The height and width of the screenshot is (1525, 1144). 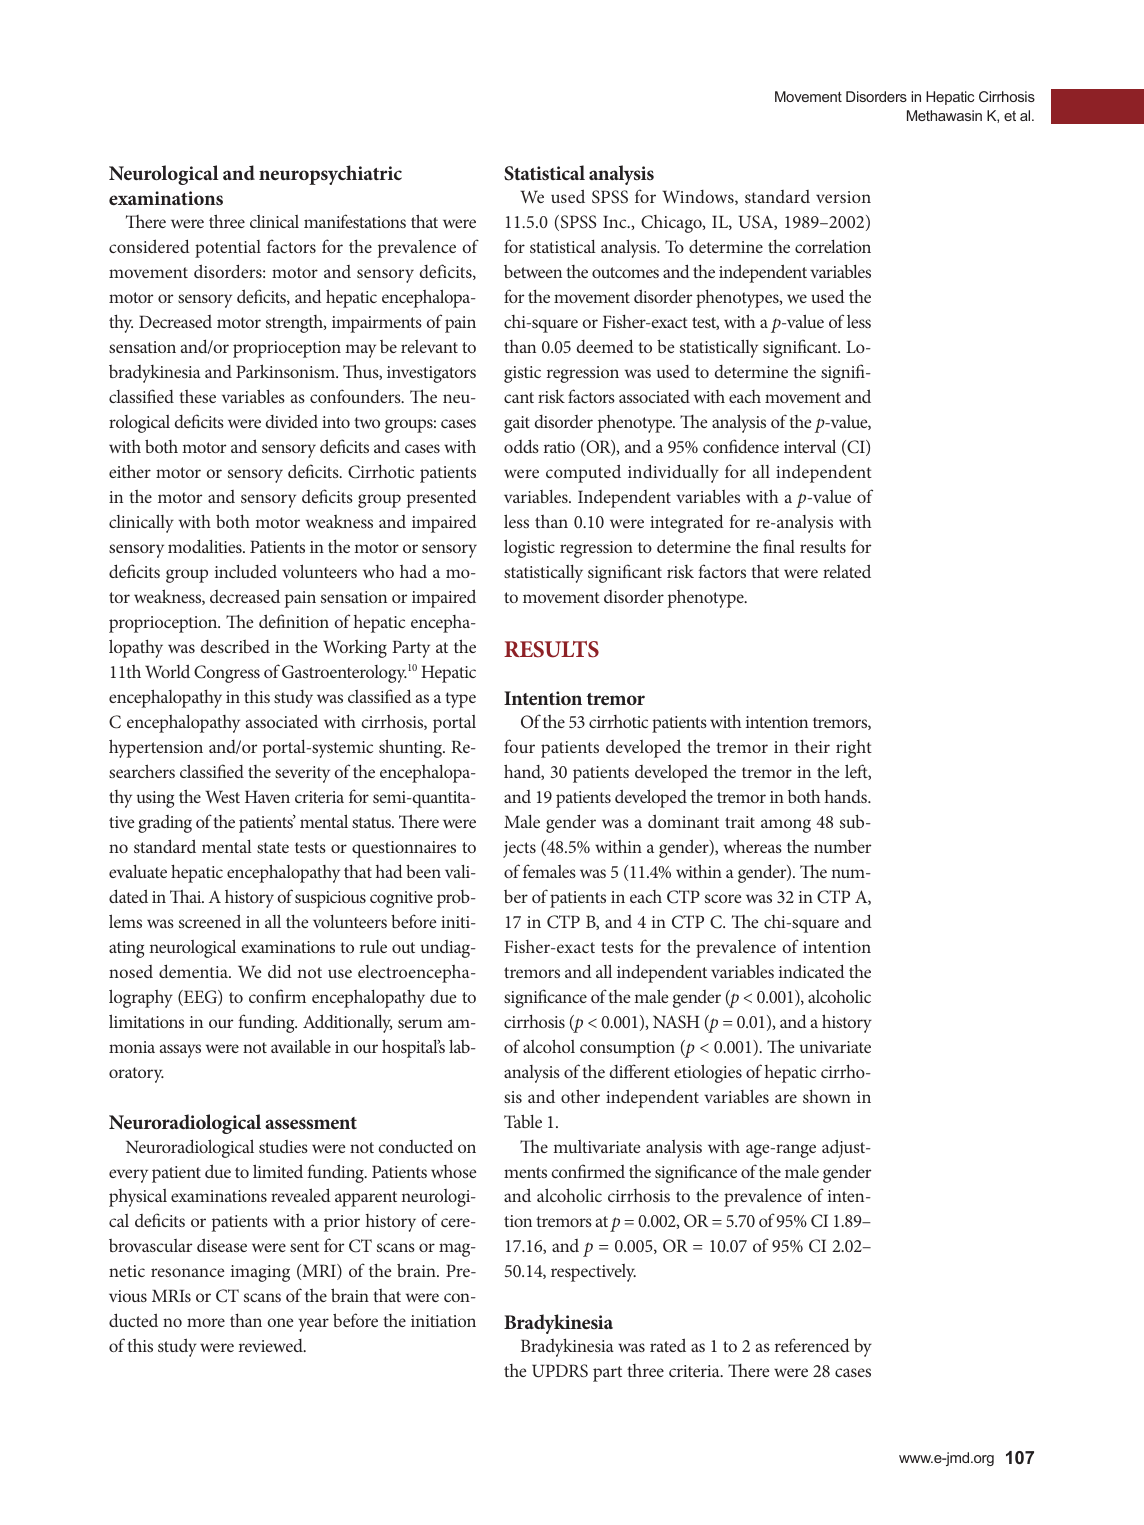 I want to click on Windows, so click(x=699, y=197).
